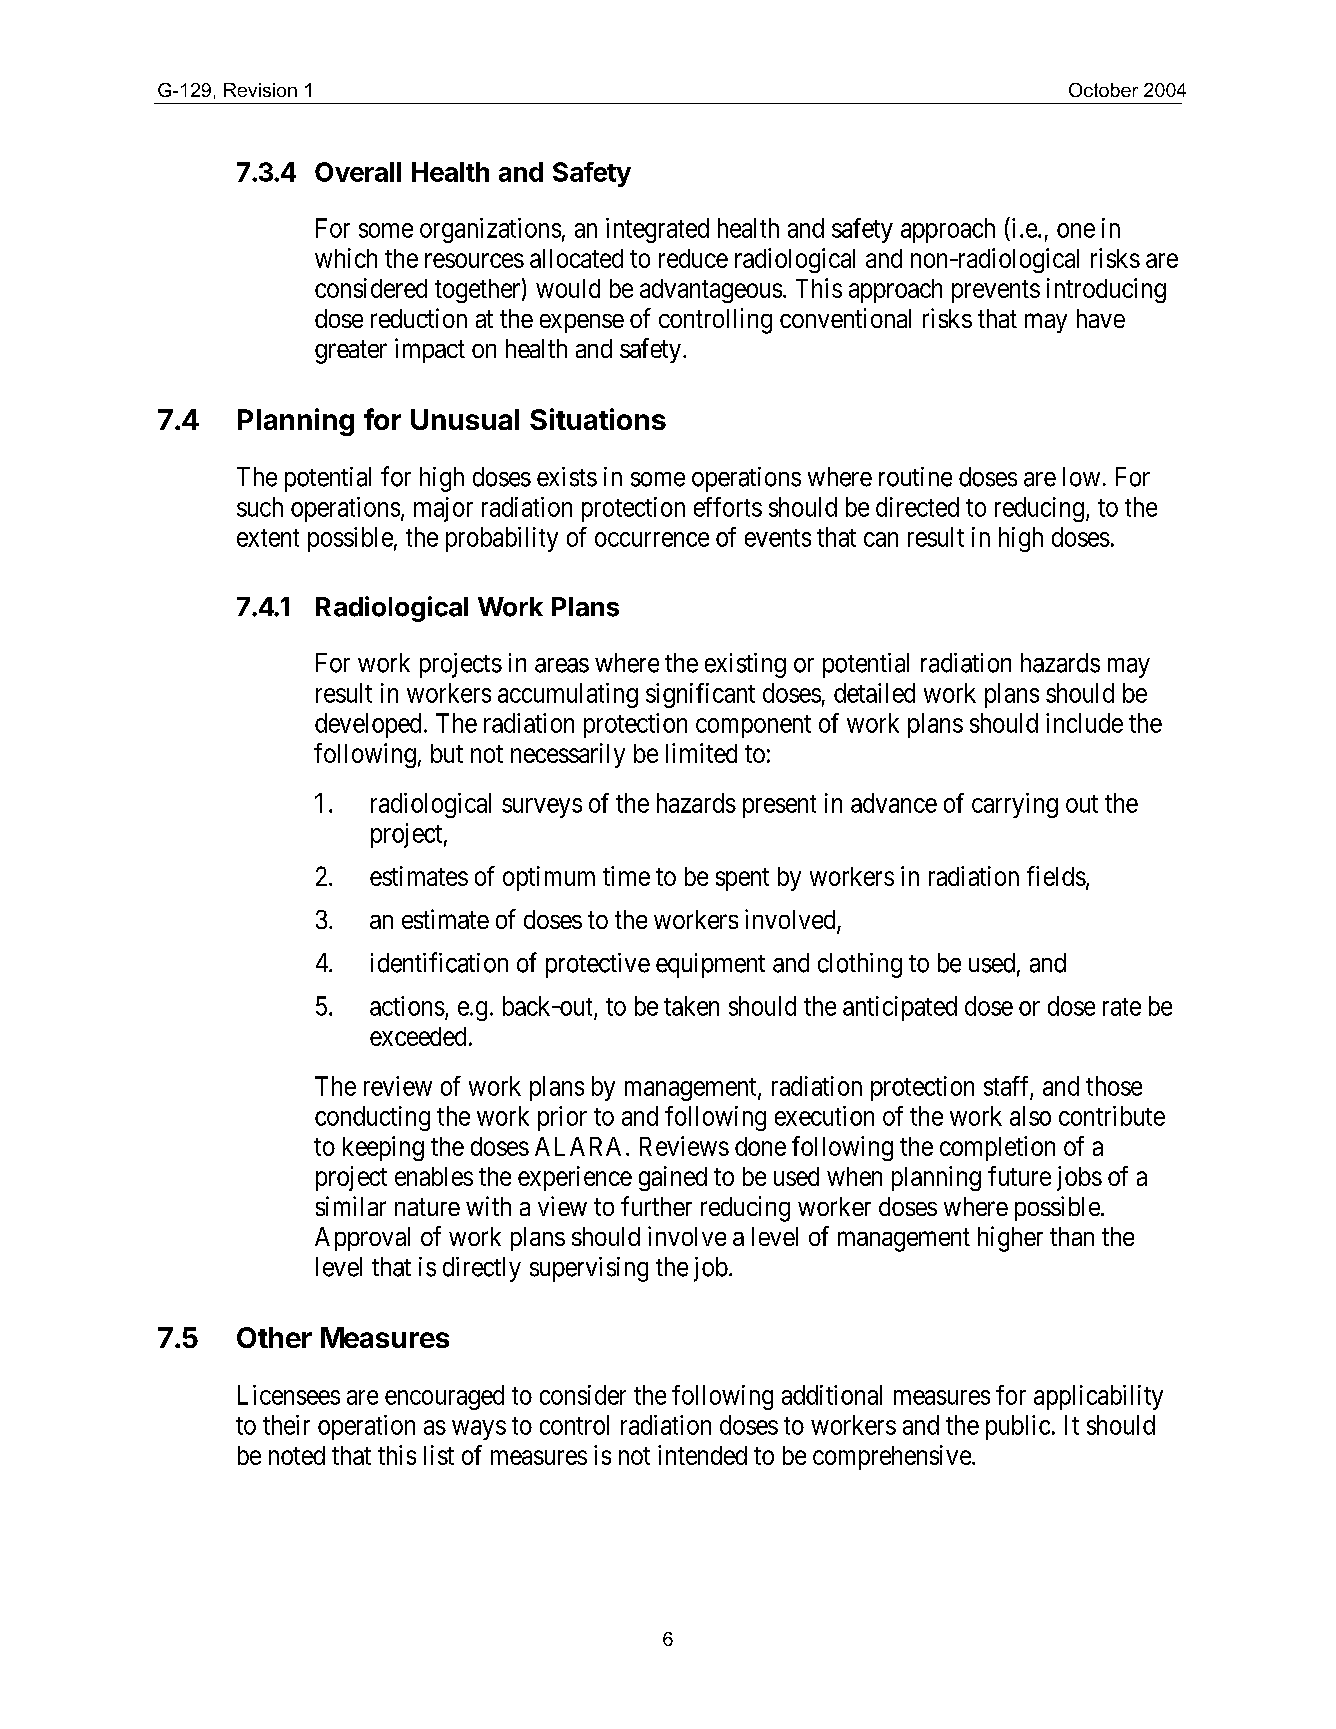 This document has width=1336, height=1729. Describe the element at coordinates (358, 172) in the document. I see `Overall` at that location.
